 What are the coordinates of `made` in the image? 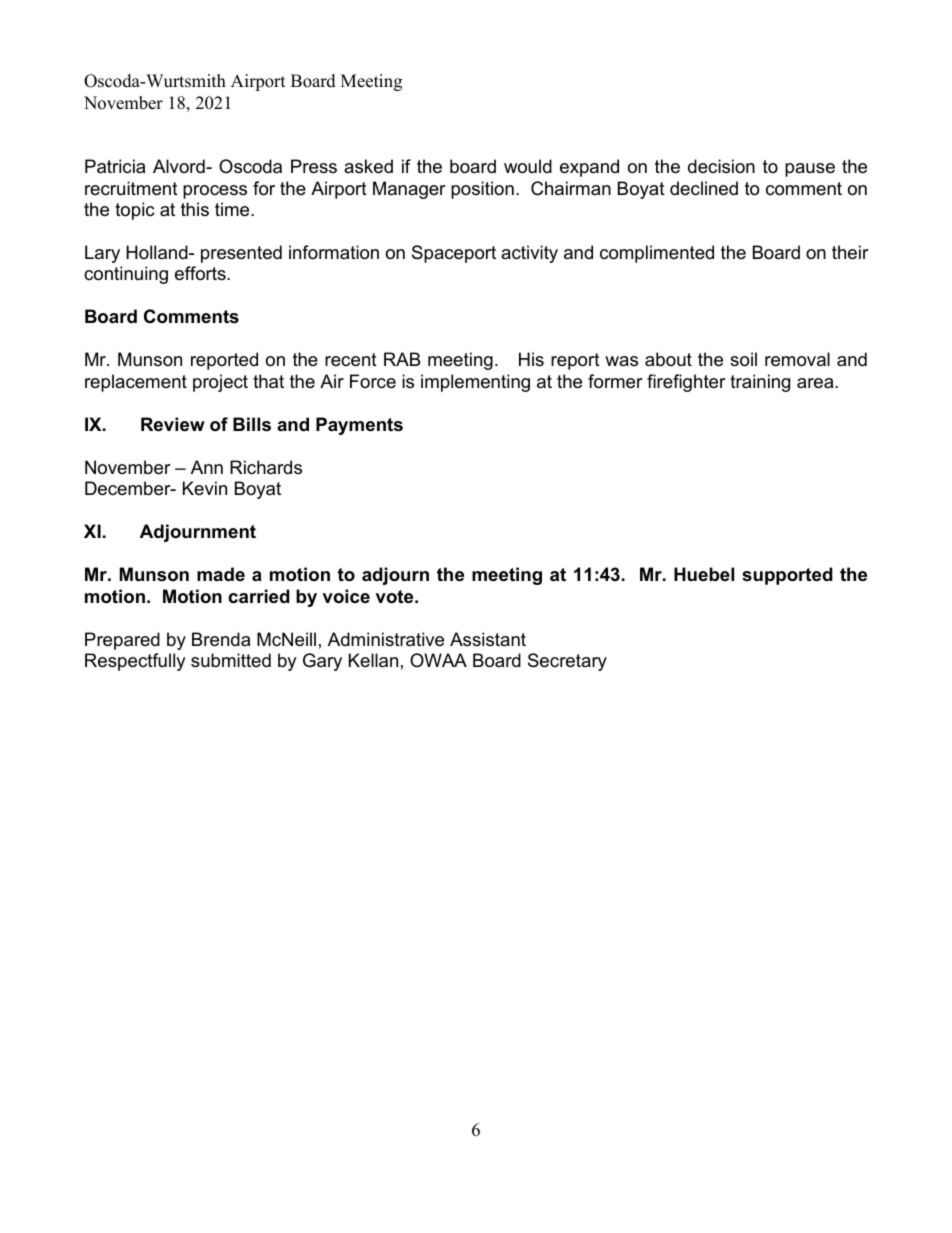 It's located at (221, 574).
